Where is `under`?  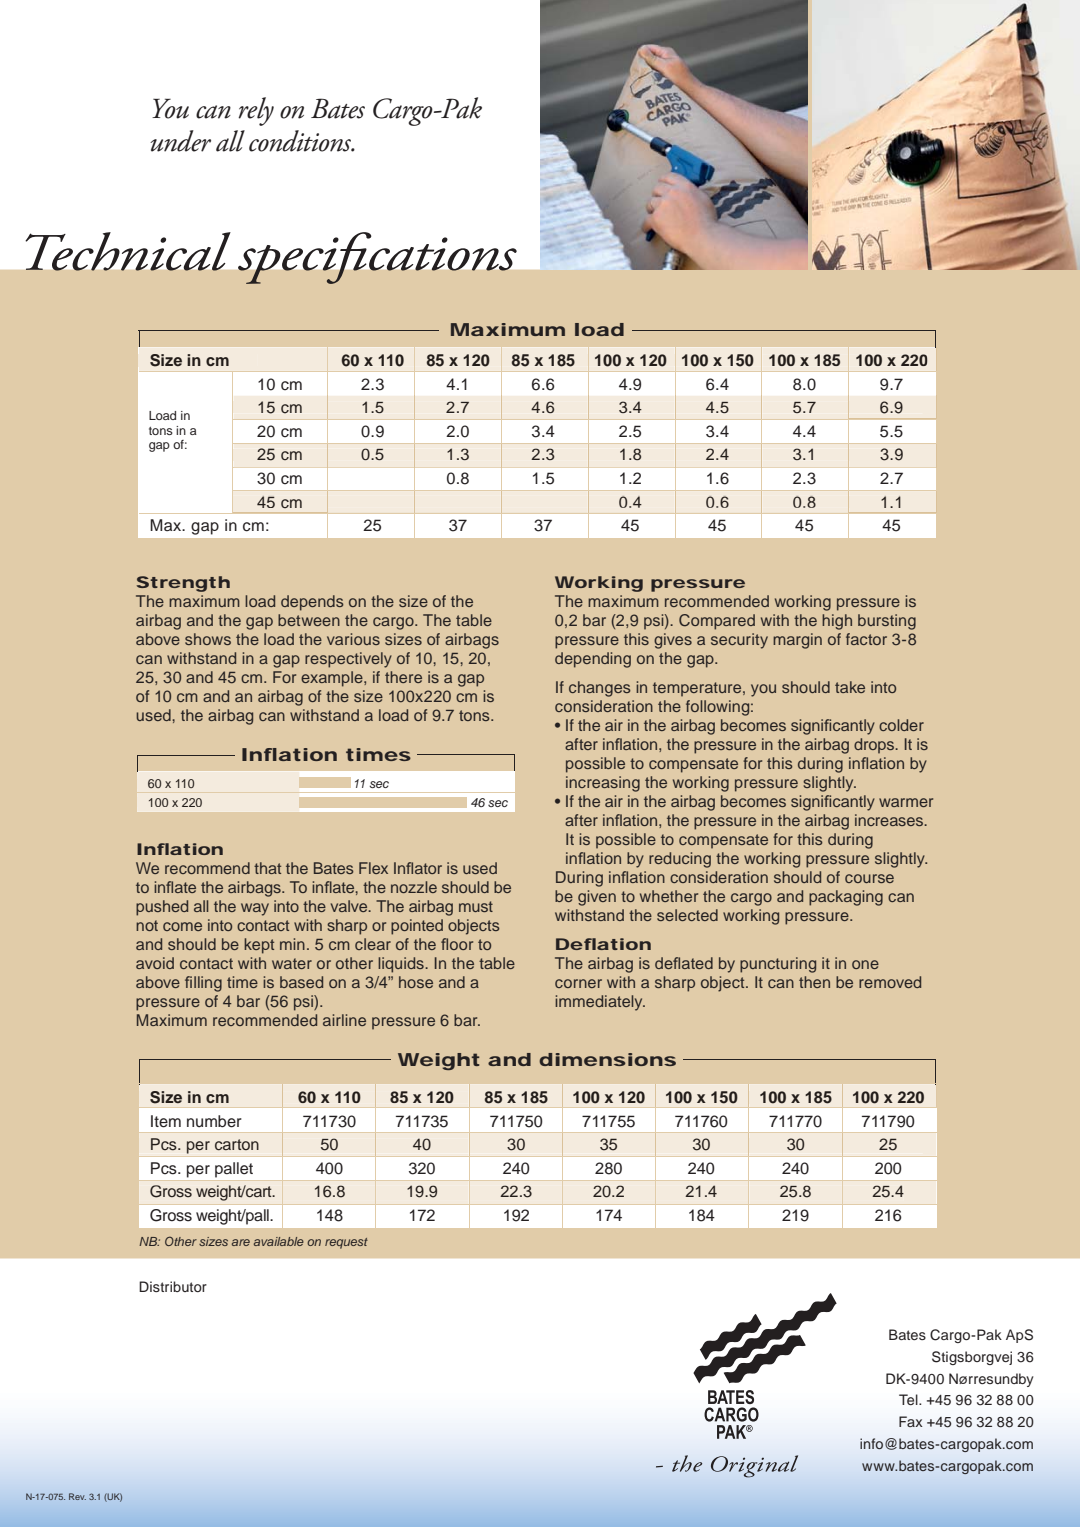
under is located at coordinates (180, 141).
